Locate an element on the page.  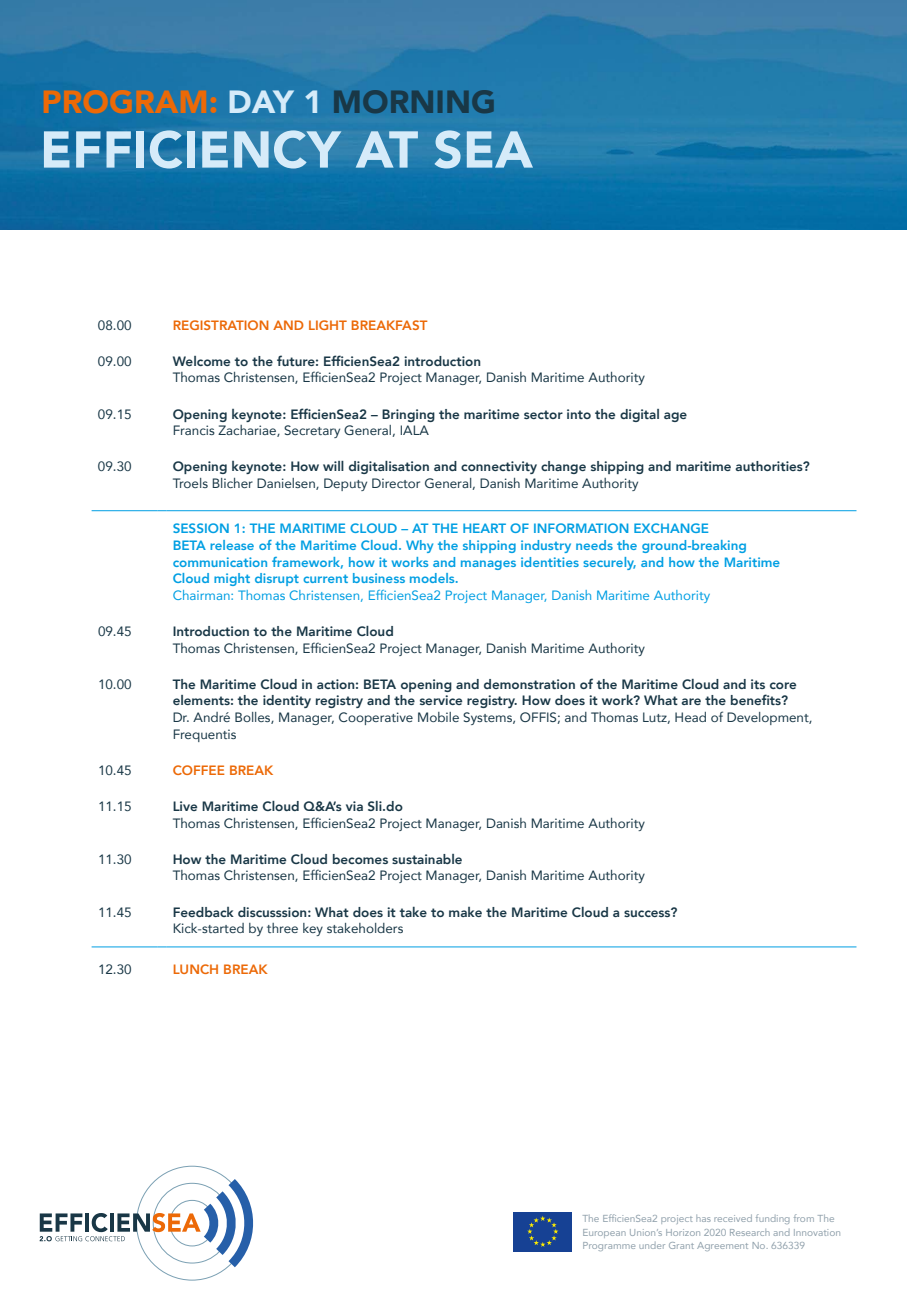
identity is located at coordinates (287, 701).
